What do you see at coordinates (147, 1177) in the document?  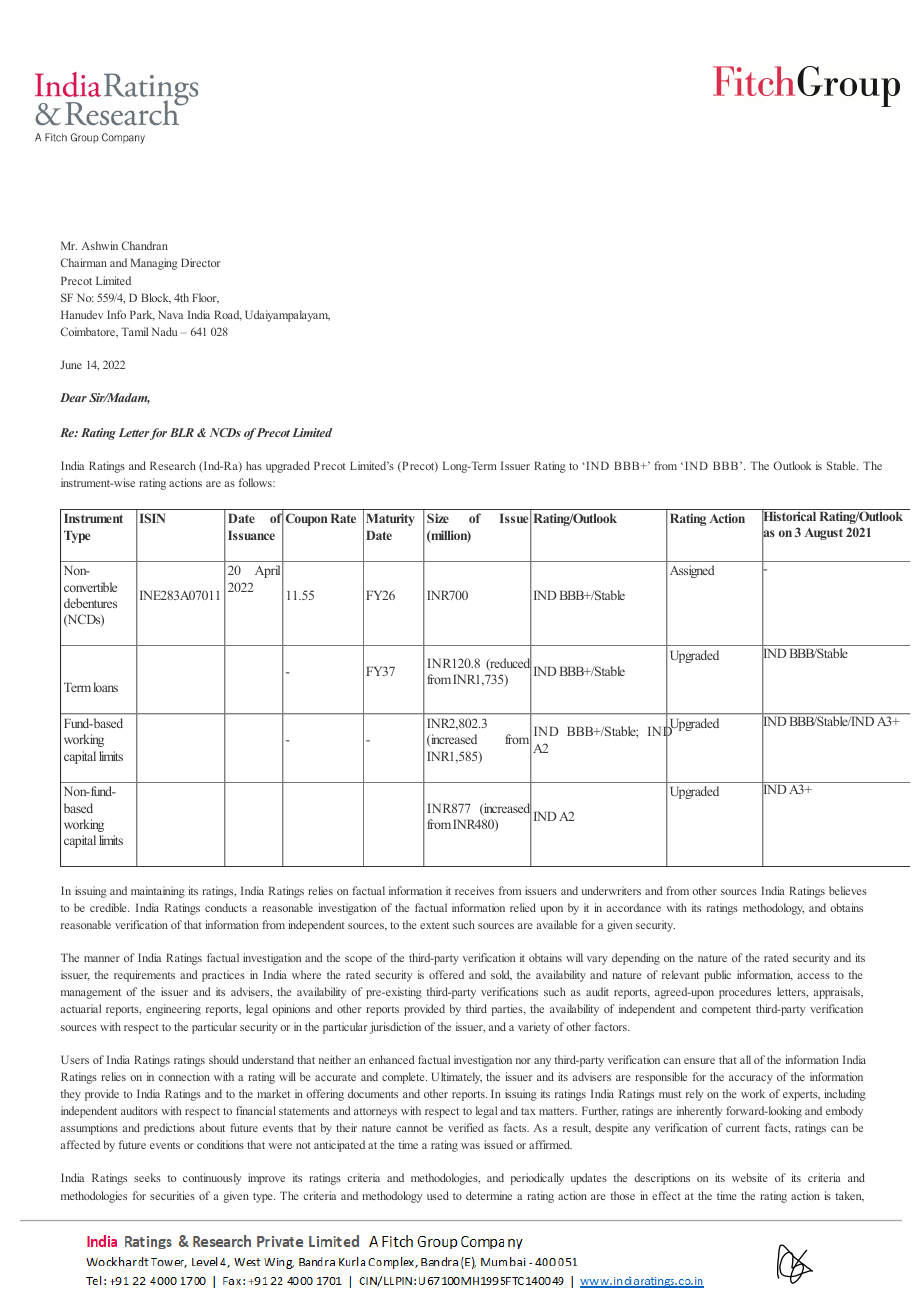 I see `seeks` at bounding box center [147, 1177].
